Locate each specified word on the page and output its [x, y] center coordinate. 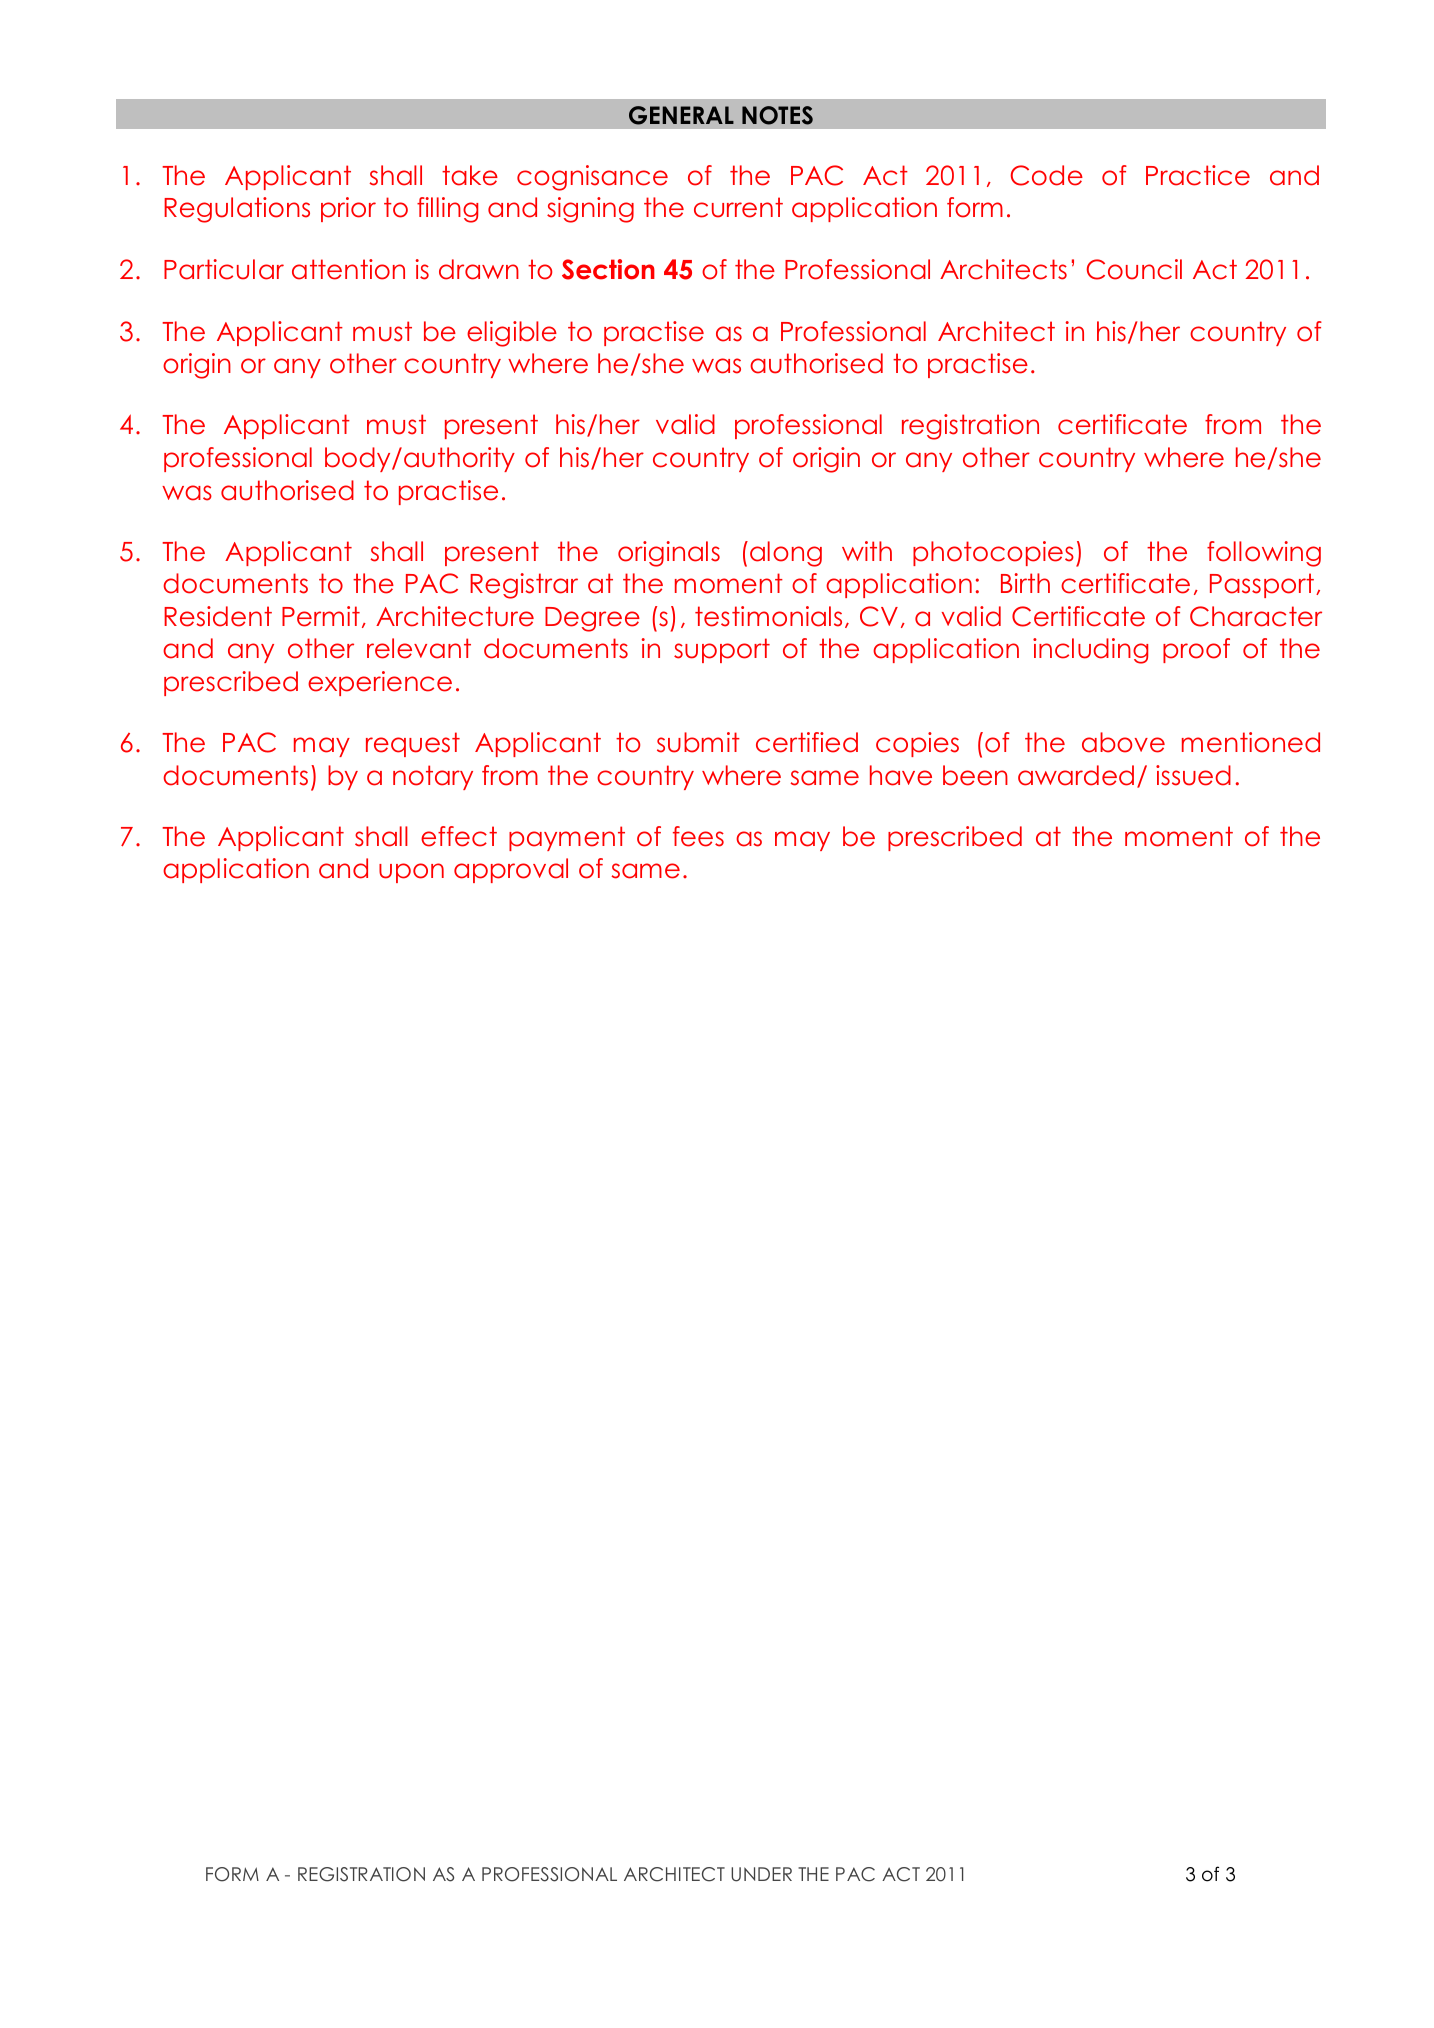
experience [380, 683]
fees [698, 836]
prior [348, 209]
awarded [1076, 775]
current [738, 207]
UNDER [761, 1874]
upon [411, 873]
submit [698, 742]
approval [511, 870]
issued [1193, 775]
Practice [1198, 175]
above [1123, 742]
